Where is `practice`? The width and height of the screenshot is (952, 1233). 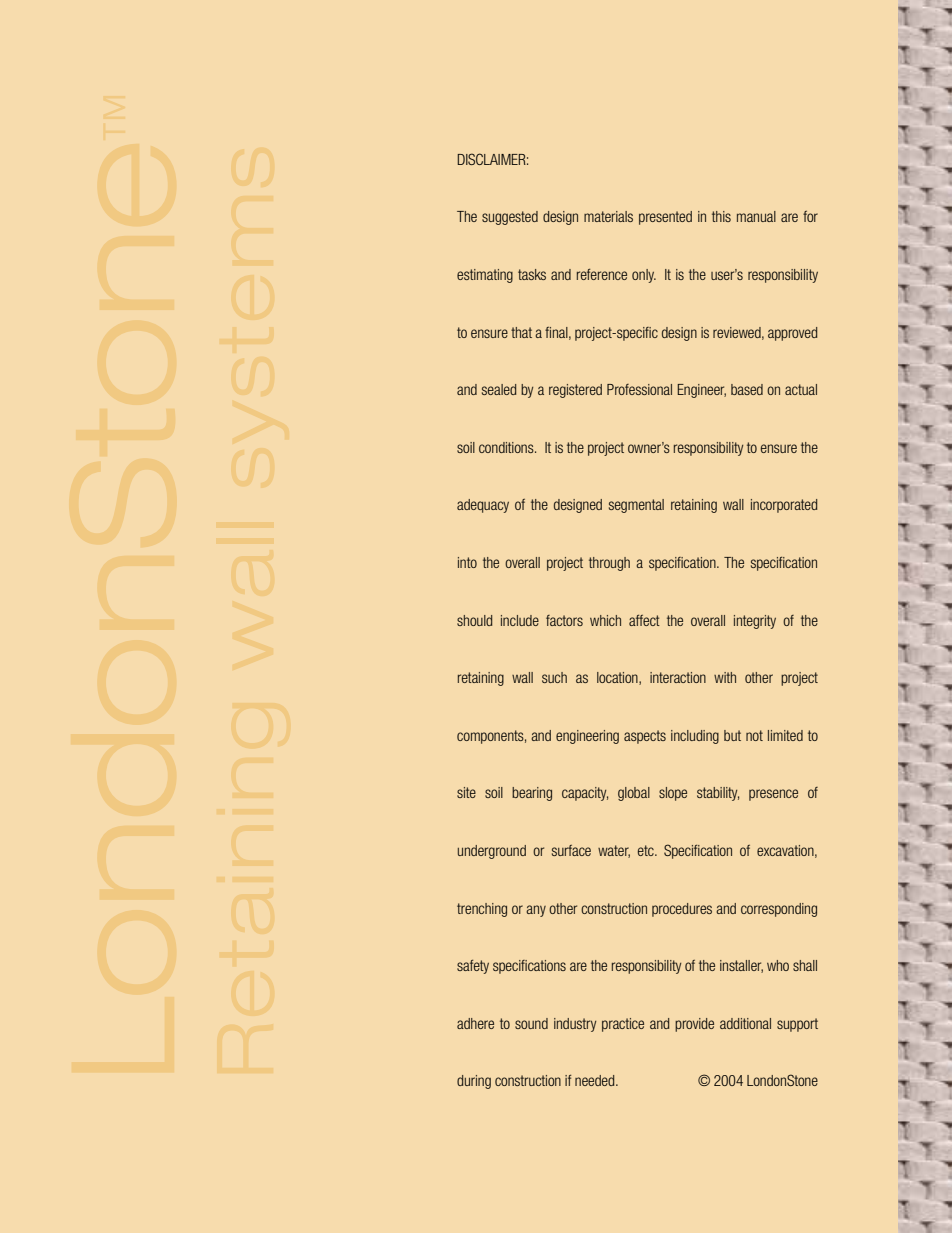
practice is located at coordinates (623, 1025).
